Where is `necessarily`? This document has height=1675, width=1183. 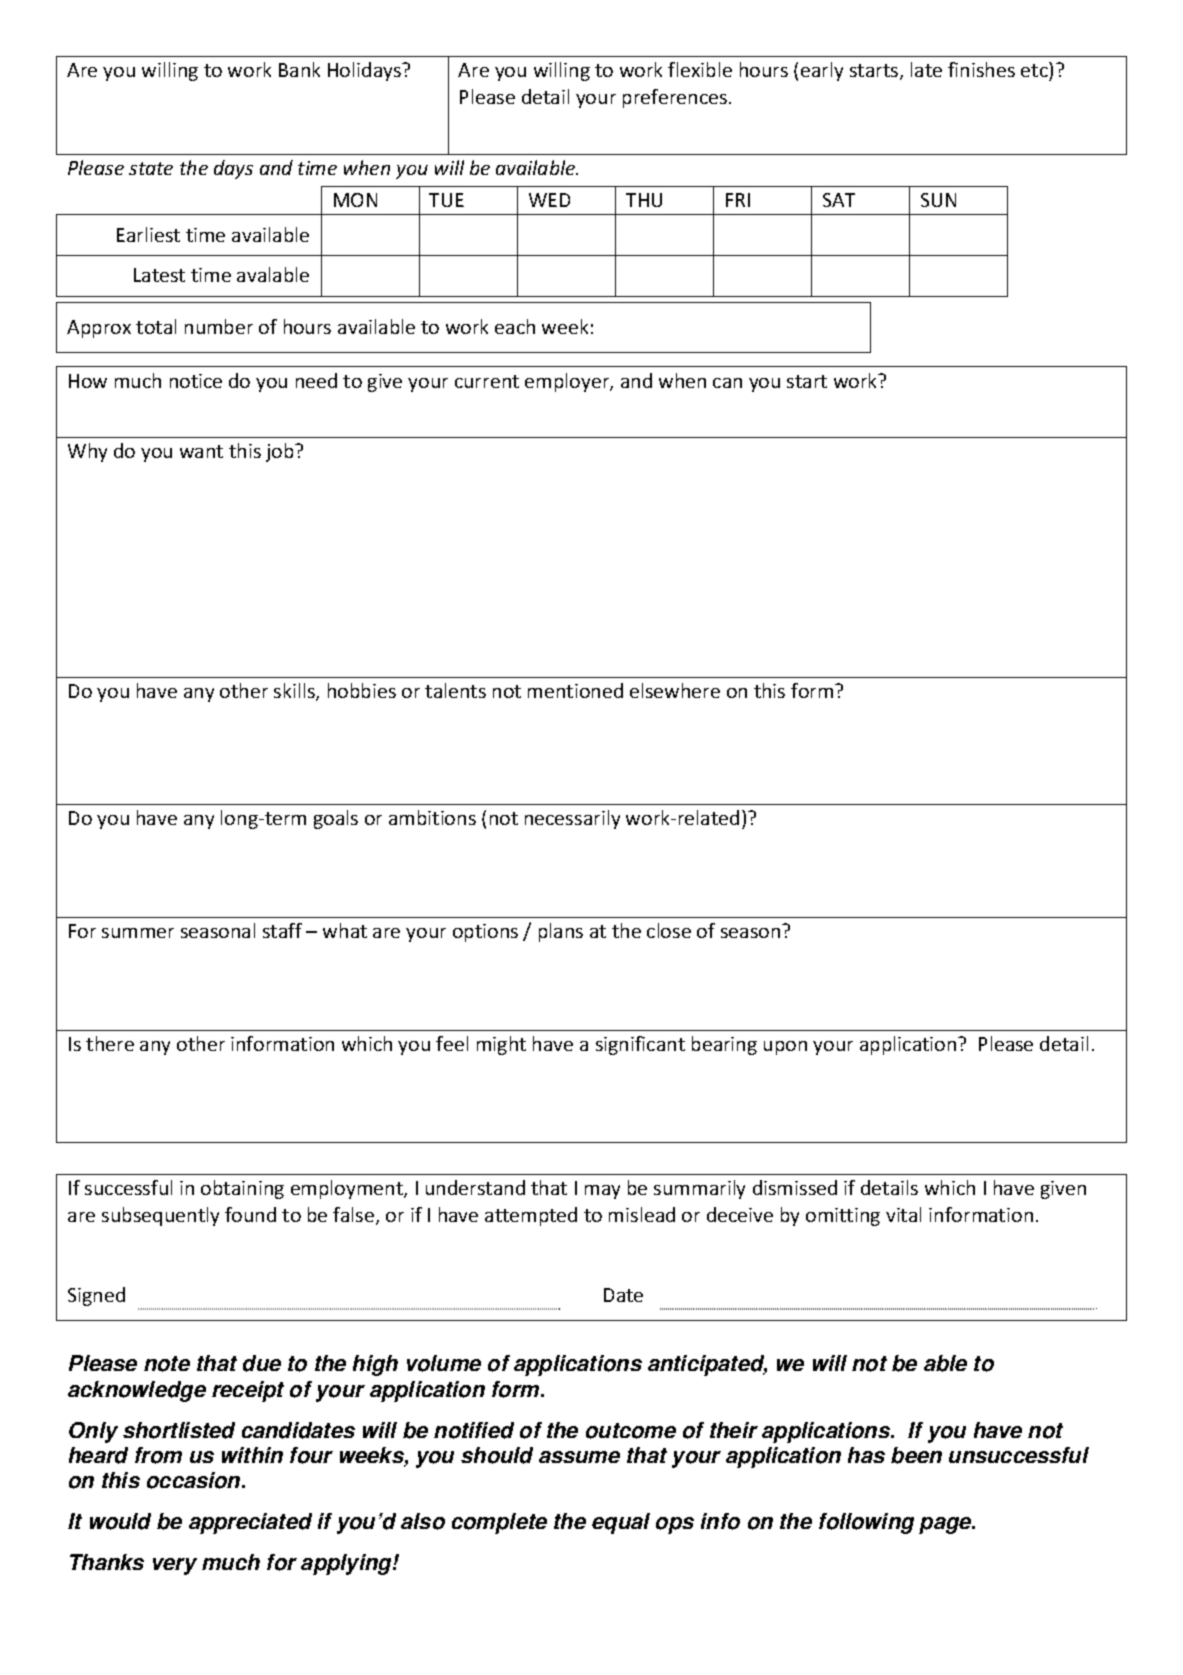
necessarily is located at coordinates (572, 819).
